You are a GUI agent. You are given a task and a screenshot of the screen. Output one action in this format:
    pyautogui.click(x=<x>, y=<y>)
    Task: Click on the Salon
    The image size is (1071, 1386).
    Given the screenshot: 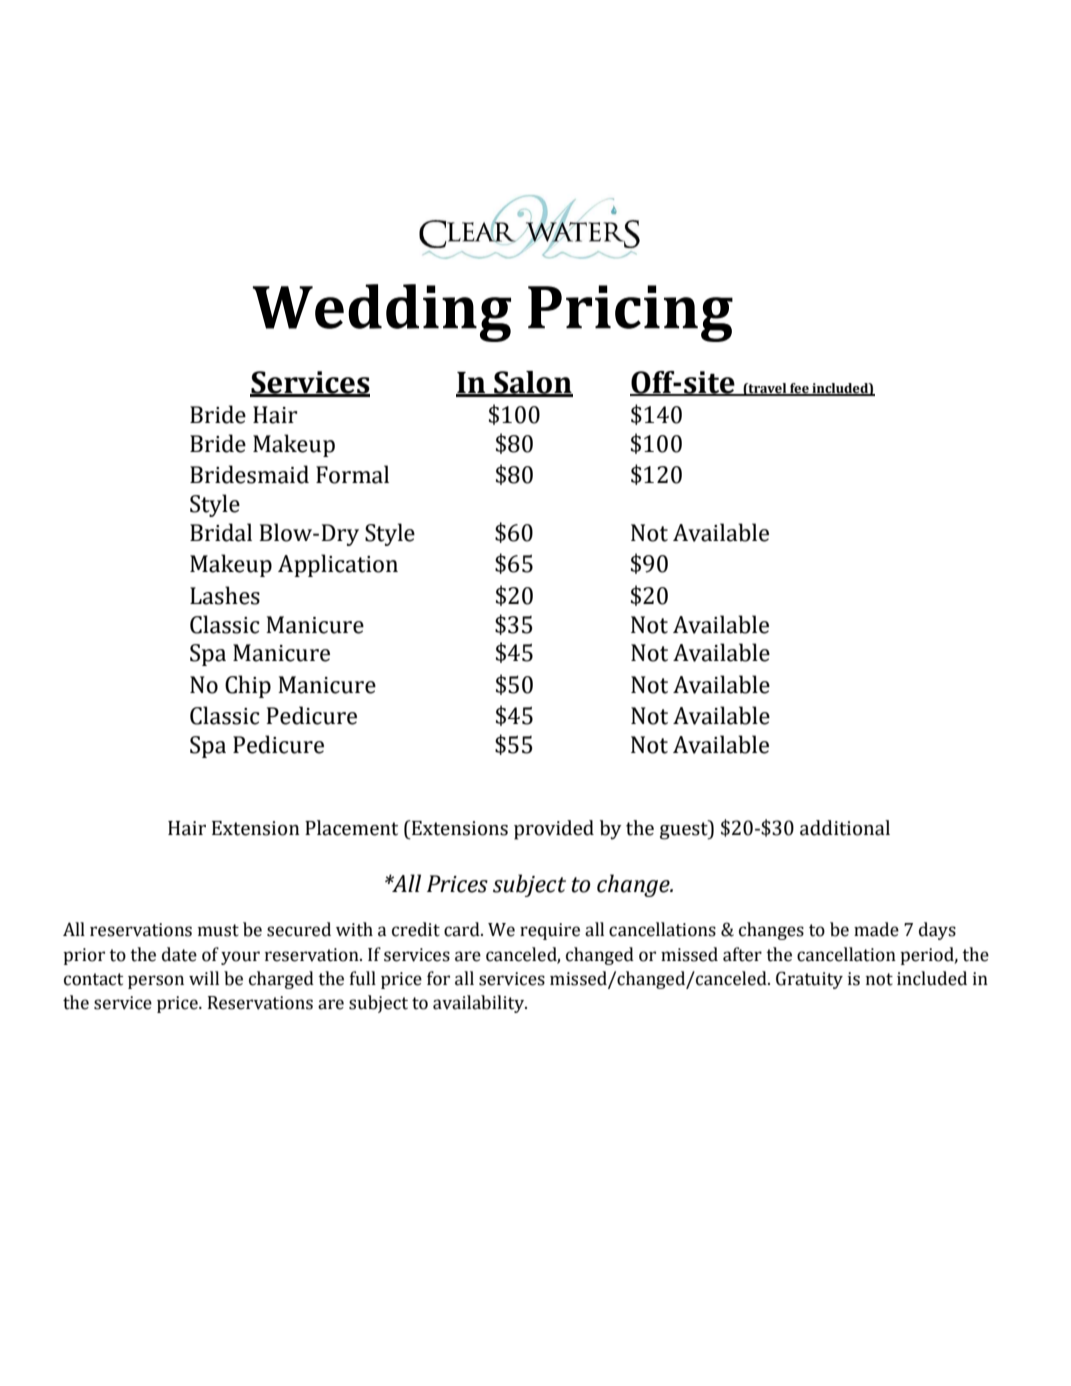 What is the action you would take?
    pyautogui.click(x=532, y=383)
